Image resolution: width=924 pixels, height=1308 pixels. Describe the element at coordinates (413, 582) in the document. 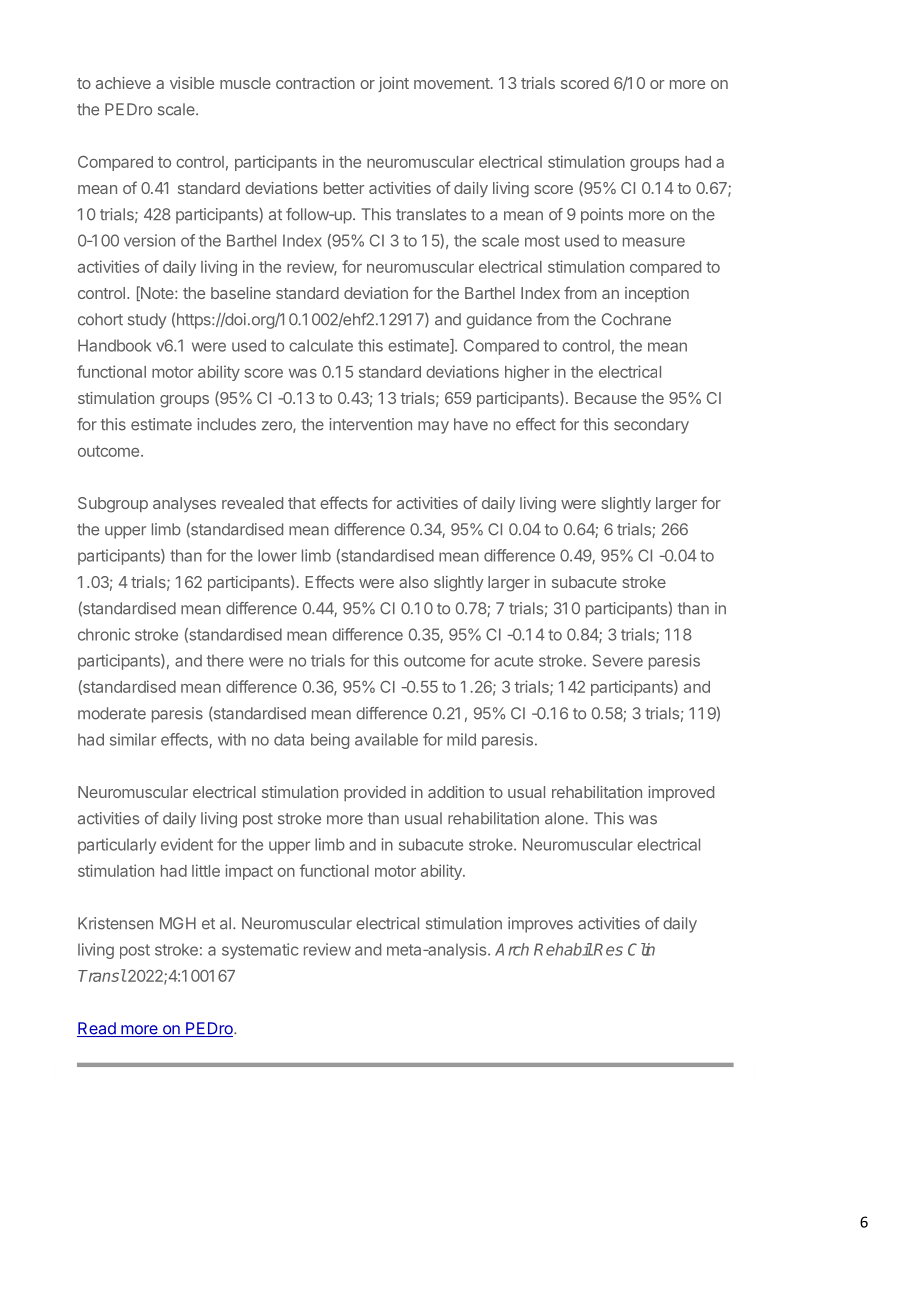

I see `also` at that location.
